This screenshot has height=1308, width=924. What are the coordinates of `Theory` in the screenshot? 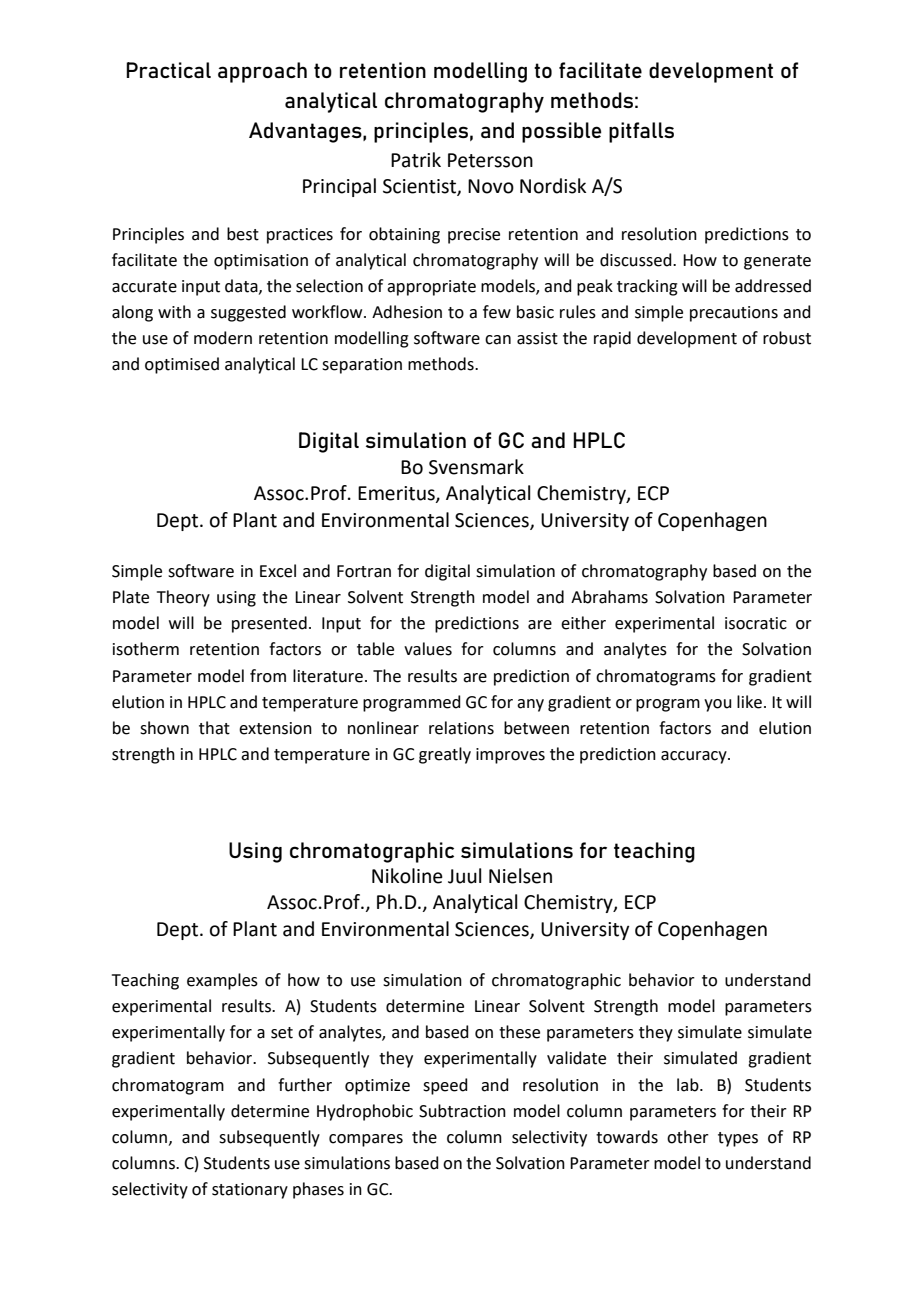 It's located at (183, 598).
